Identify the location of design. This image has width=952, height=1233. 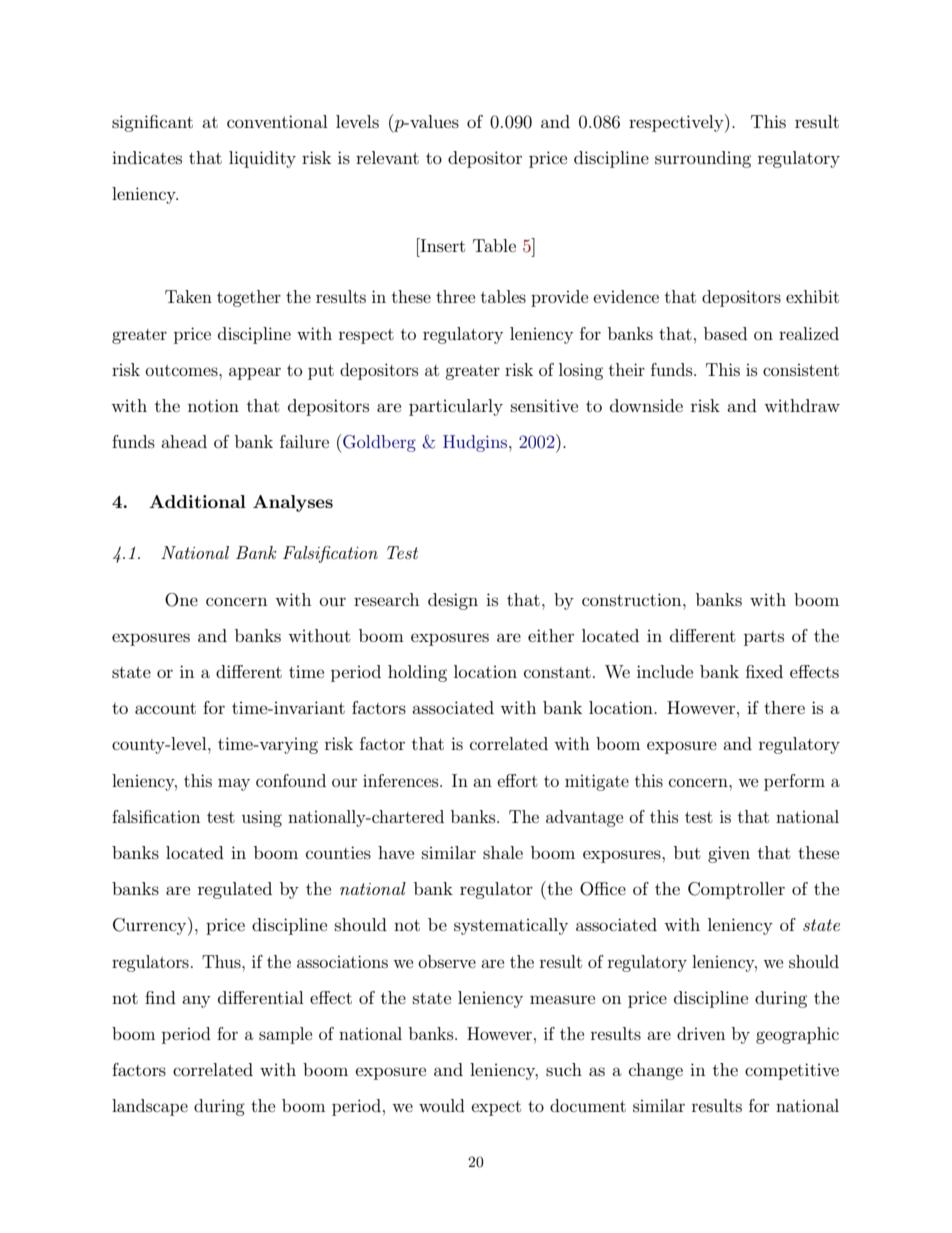
(453, 601).
